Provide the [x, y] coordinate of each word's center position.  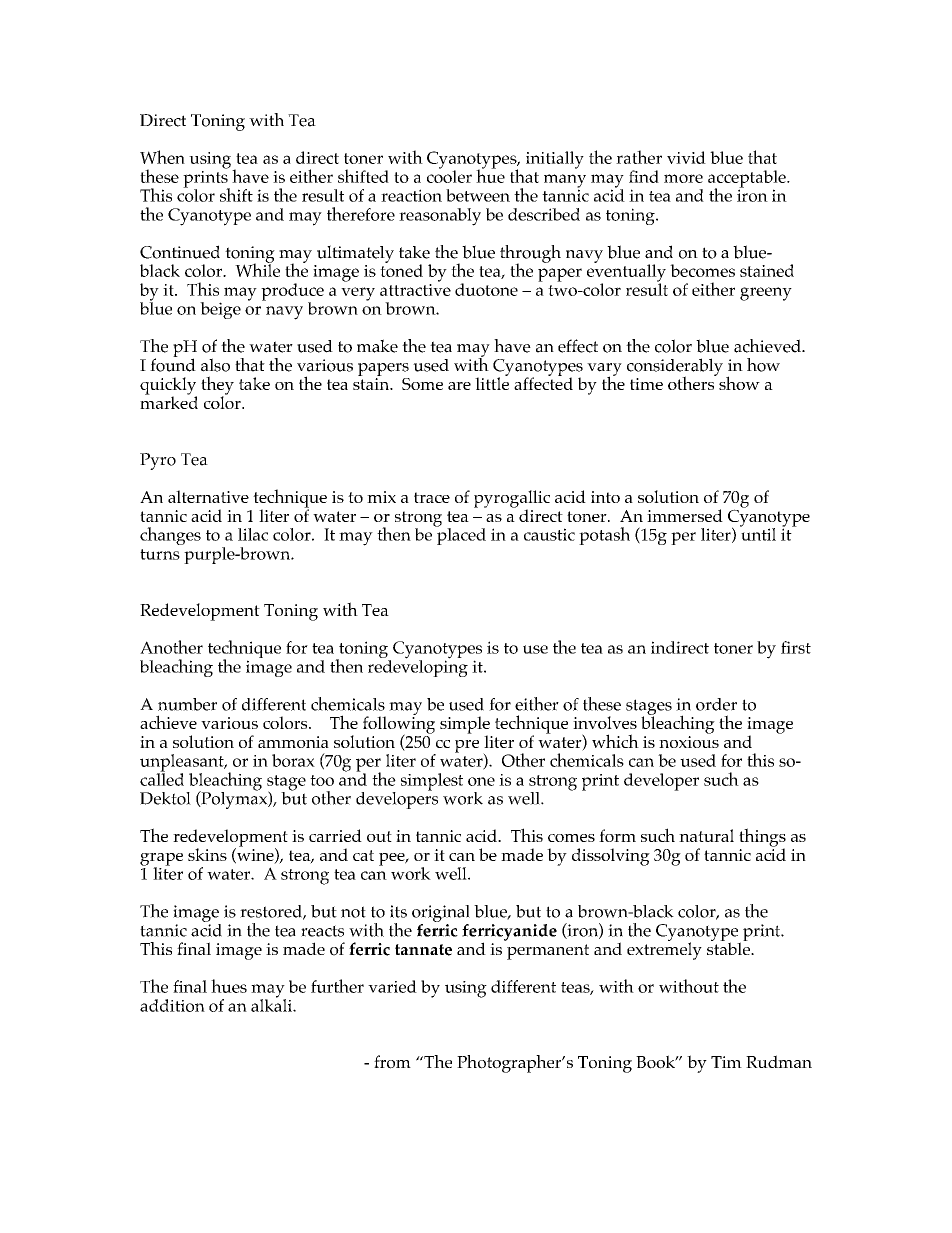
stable [729, 947]
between [478, 195]
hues [229, 986]
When [162, 157]
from [392, 1062]
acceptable [748, 180]
